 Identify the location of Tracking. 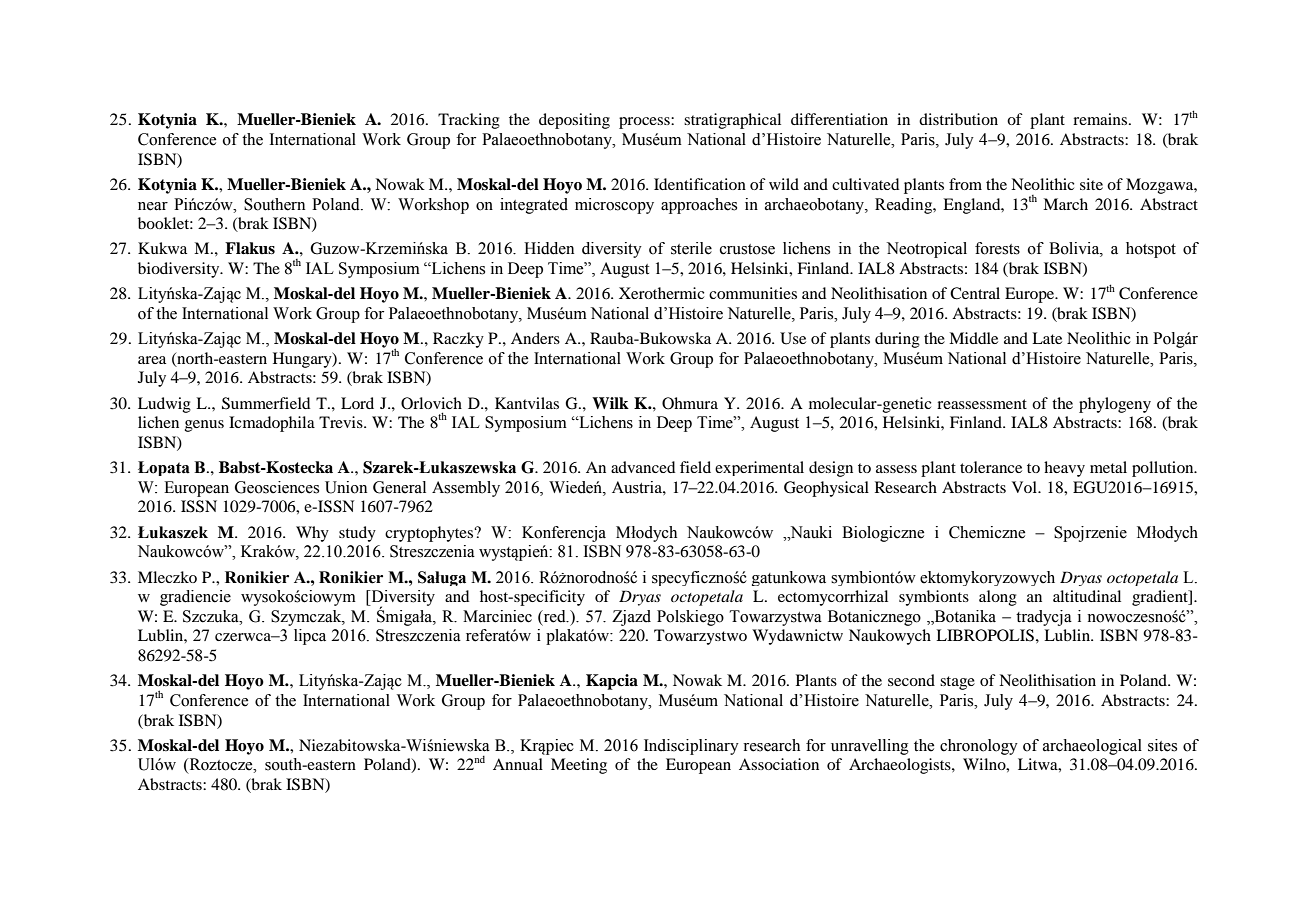
(469, 121).
